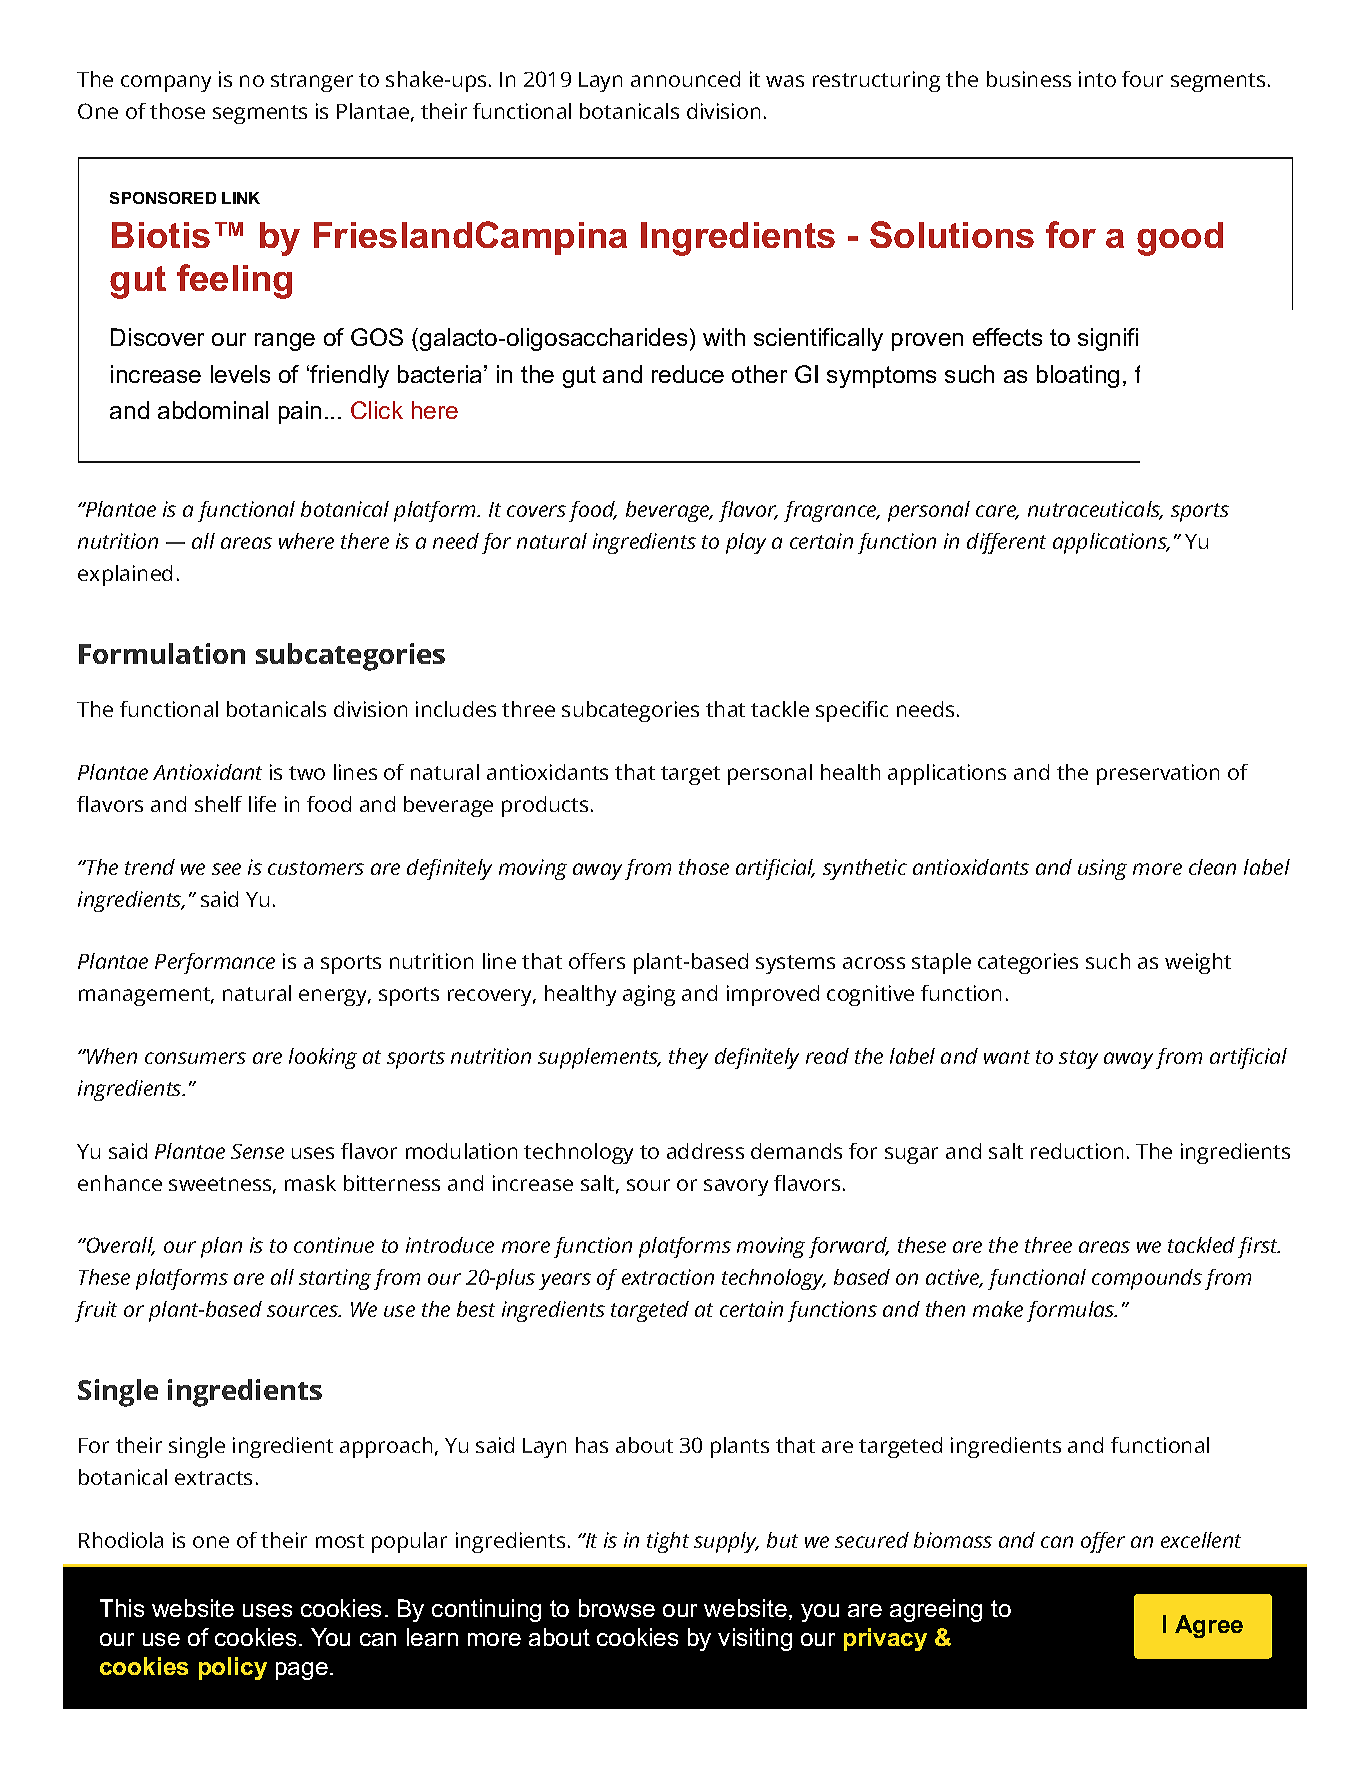 This screenshot has width=1369, height=1772. What do you see at coordinates (685, 79) in the screenshot?
I see `announced` at bounding box center [685, 79].
